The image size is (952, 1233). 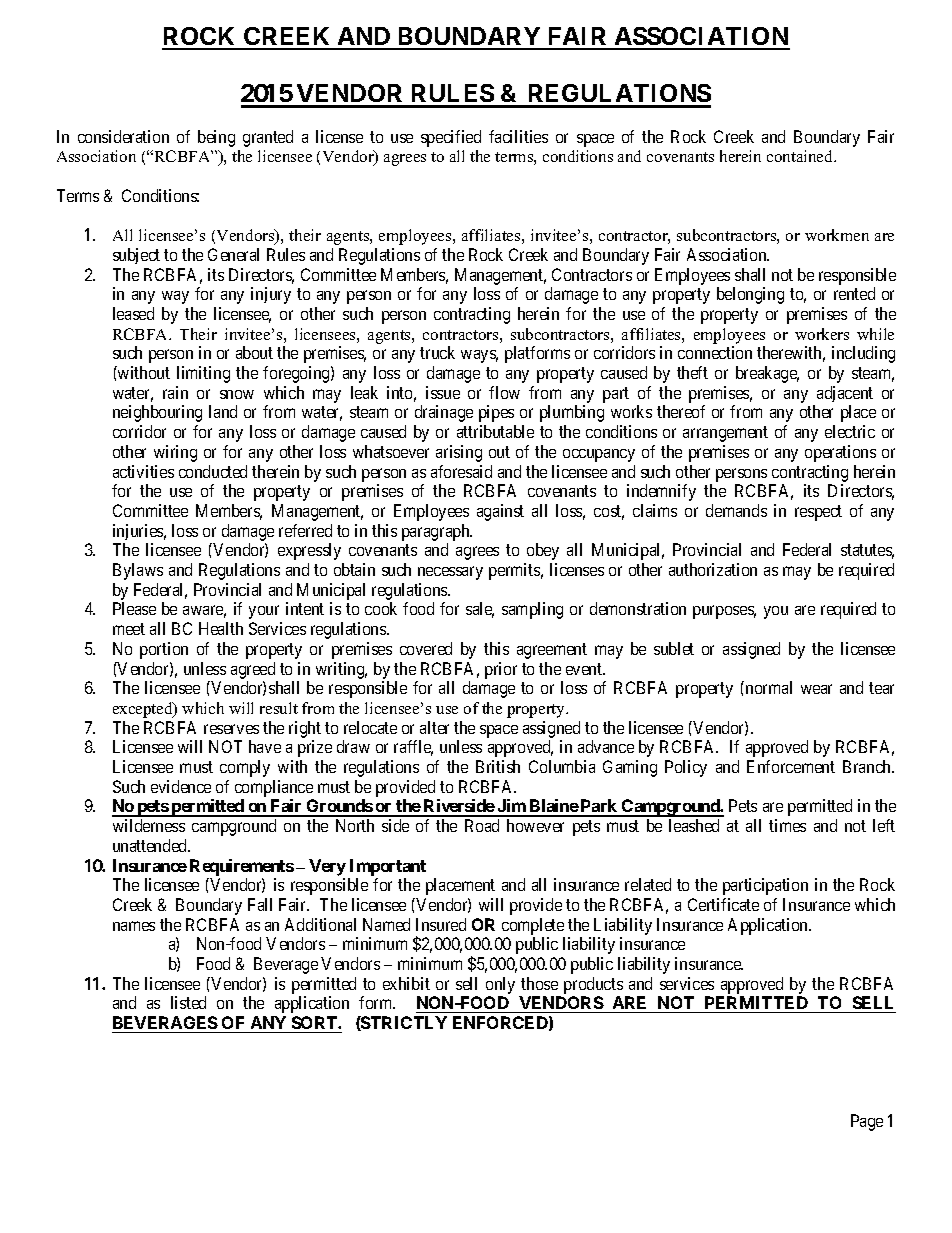 I want to click on being, so click(x=216, y=138).
